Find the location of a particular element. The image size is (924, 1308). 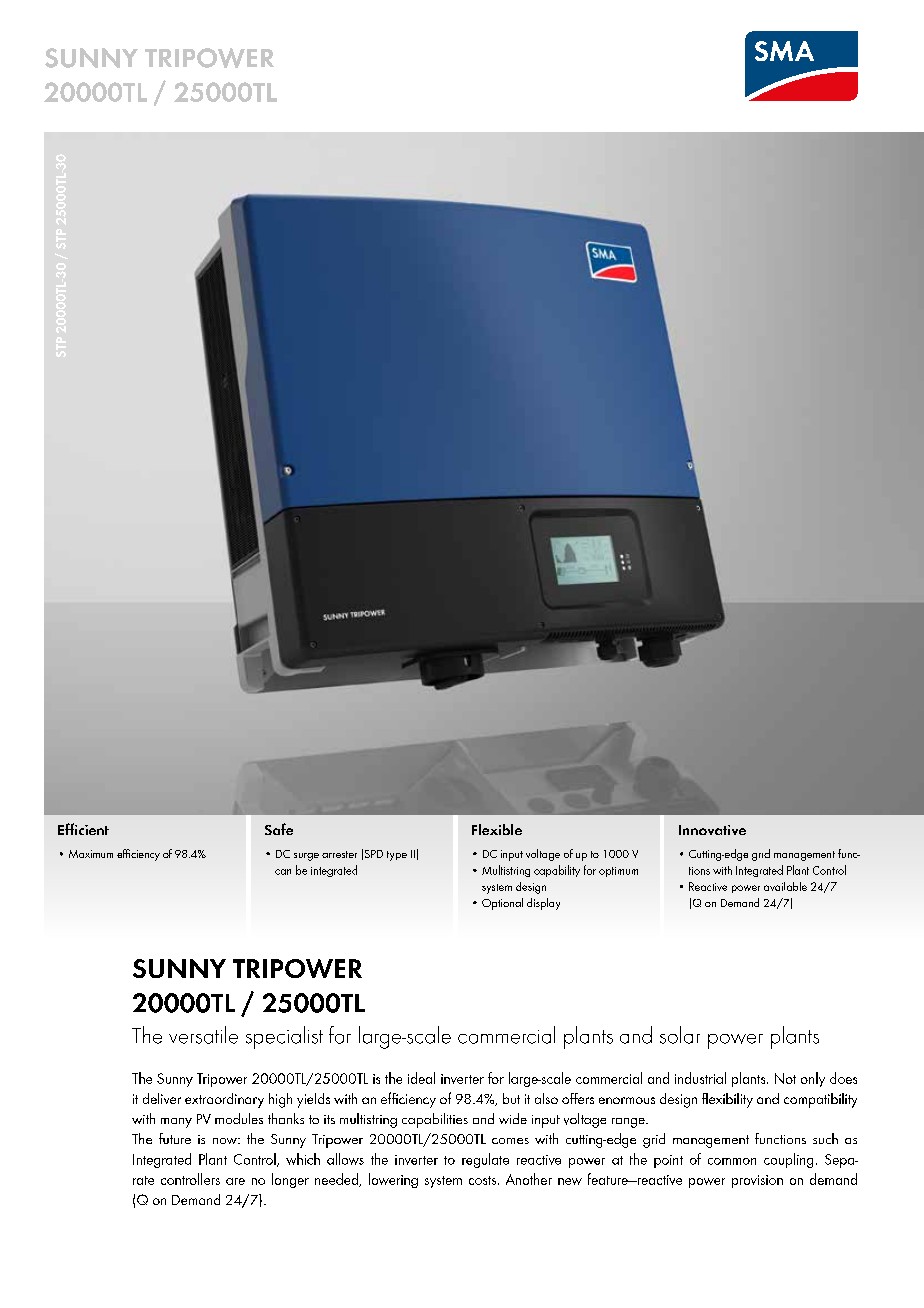

common is located at coordinates (732, 1161).
